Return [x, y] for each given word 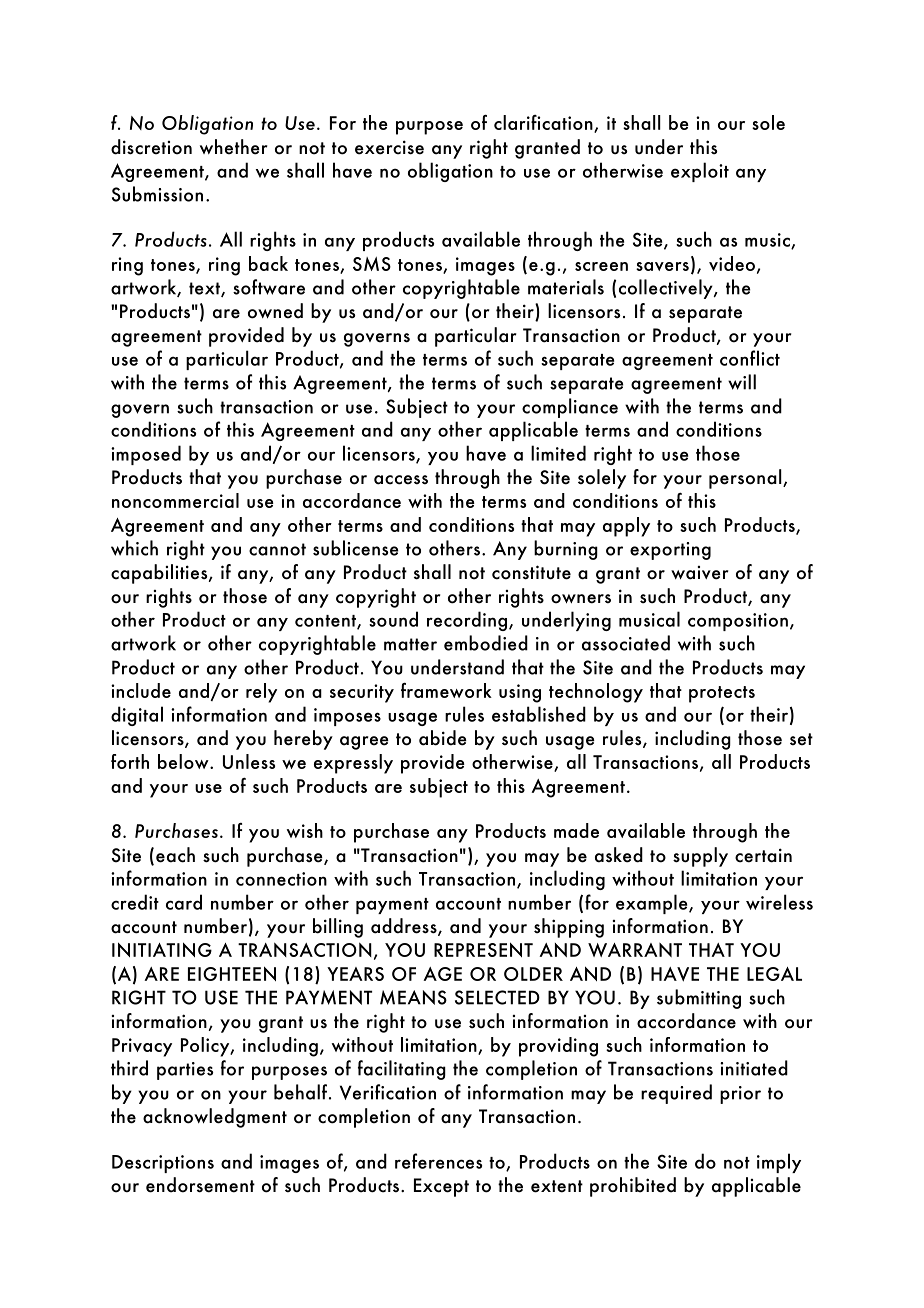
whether [233, 147]
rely [261, 693]
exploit [700, 172]
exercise [389, 147]
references [438, 1161]
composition [738, 622]
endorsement [200, 1185]
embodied [486, 643]
